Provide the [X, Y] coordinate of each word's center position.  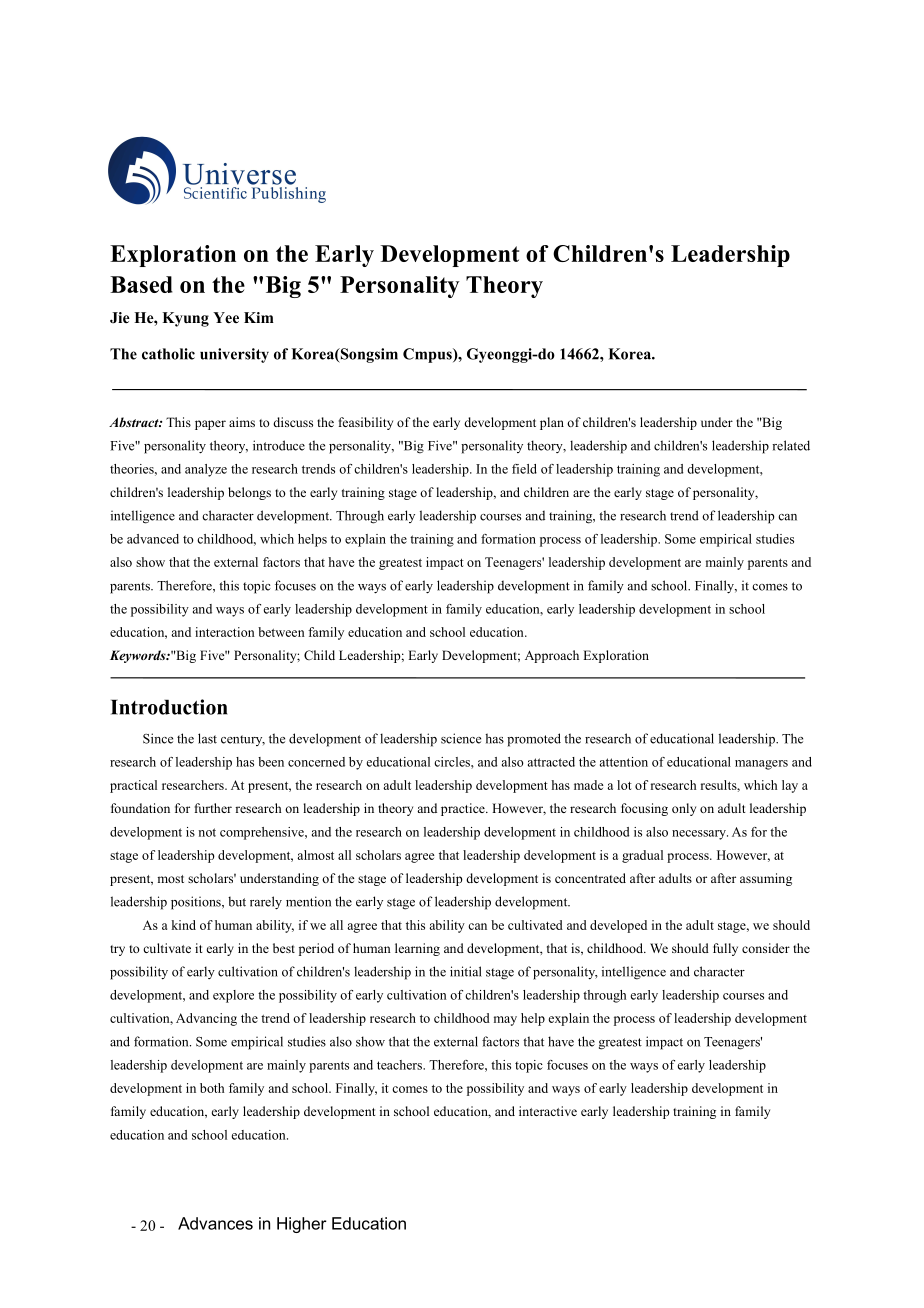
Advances [215, 1223]
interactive [548, 1111]
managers [761, 765]
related [791, 445]
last [207, 738]
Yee [226, 317]
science [461, 738]
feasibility [366, 423]
